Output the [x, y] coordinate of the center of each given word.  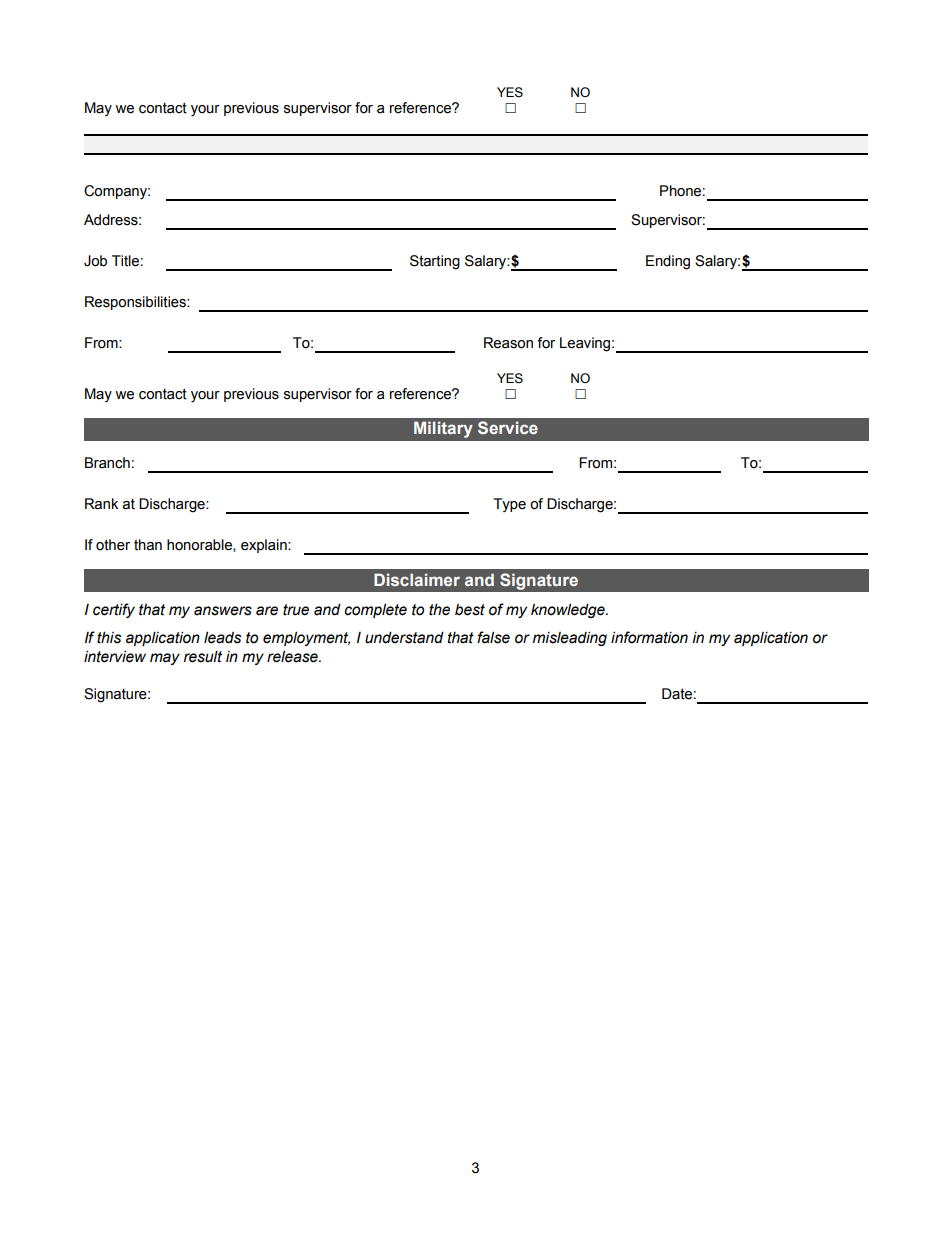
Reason [508, 343]
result [203, 657]
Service [508, 427]
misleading [570, 638]
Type [509, 505]
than [148, 545]
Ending [668, 262]
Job [95, 261]
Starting [435, 262]
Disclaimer [417, 579]
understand [404, 637]
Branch [107, 463]
